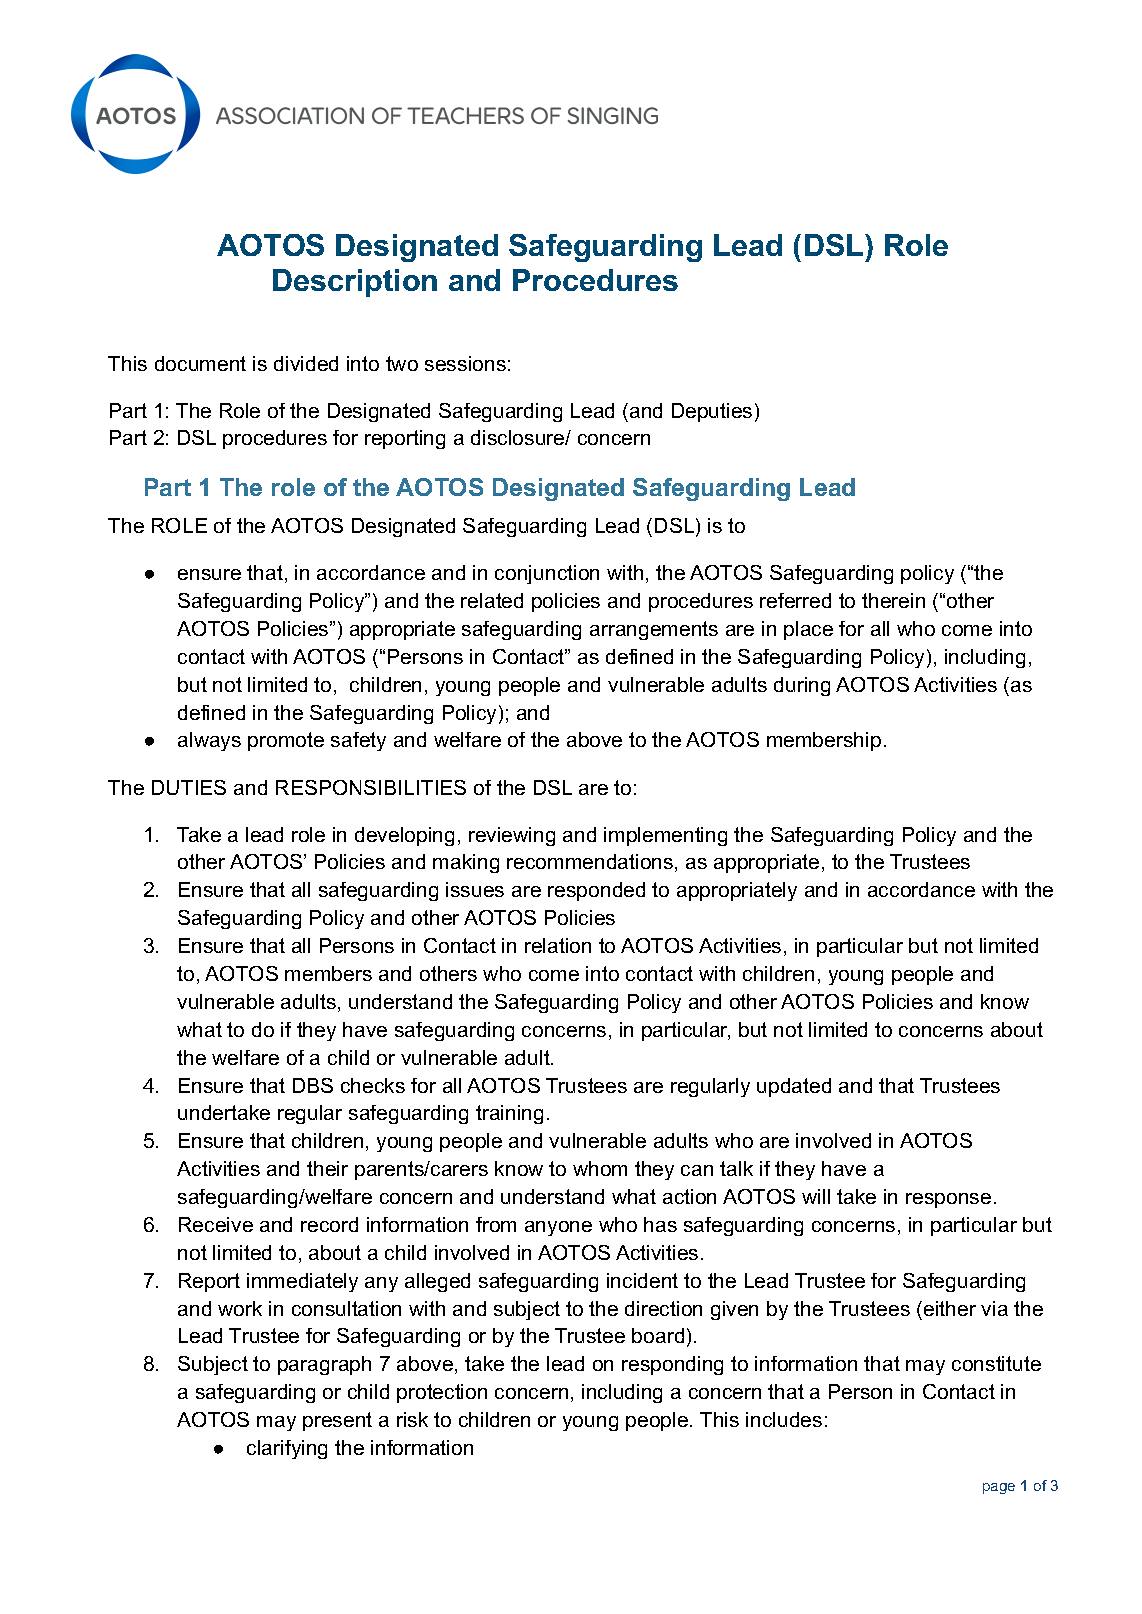 The image size is (1142, 1614). Describe the element at coordinates (672, 1365) in the screenshot. I see `responding` at that location.
